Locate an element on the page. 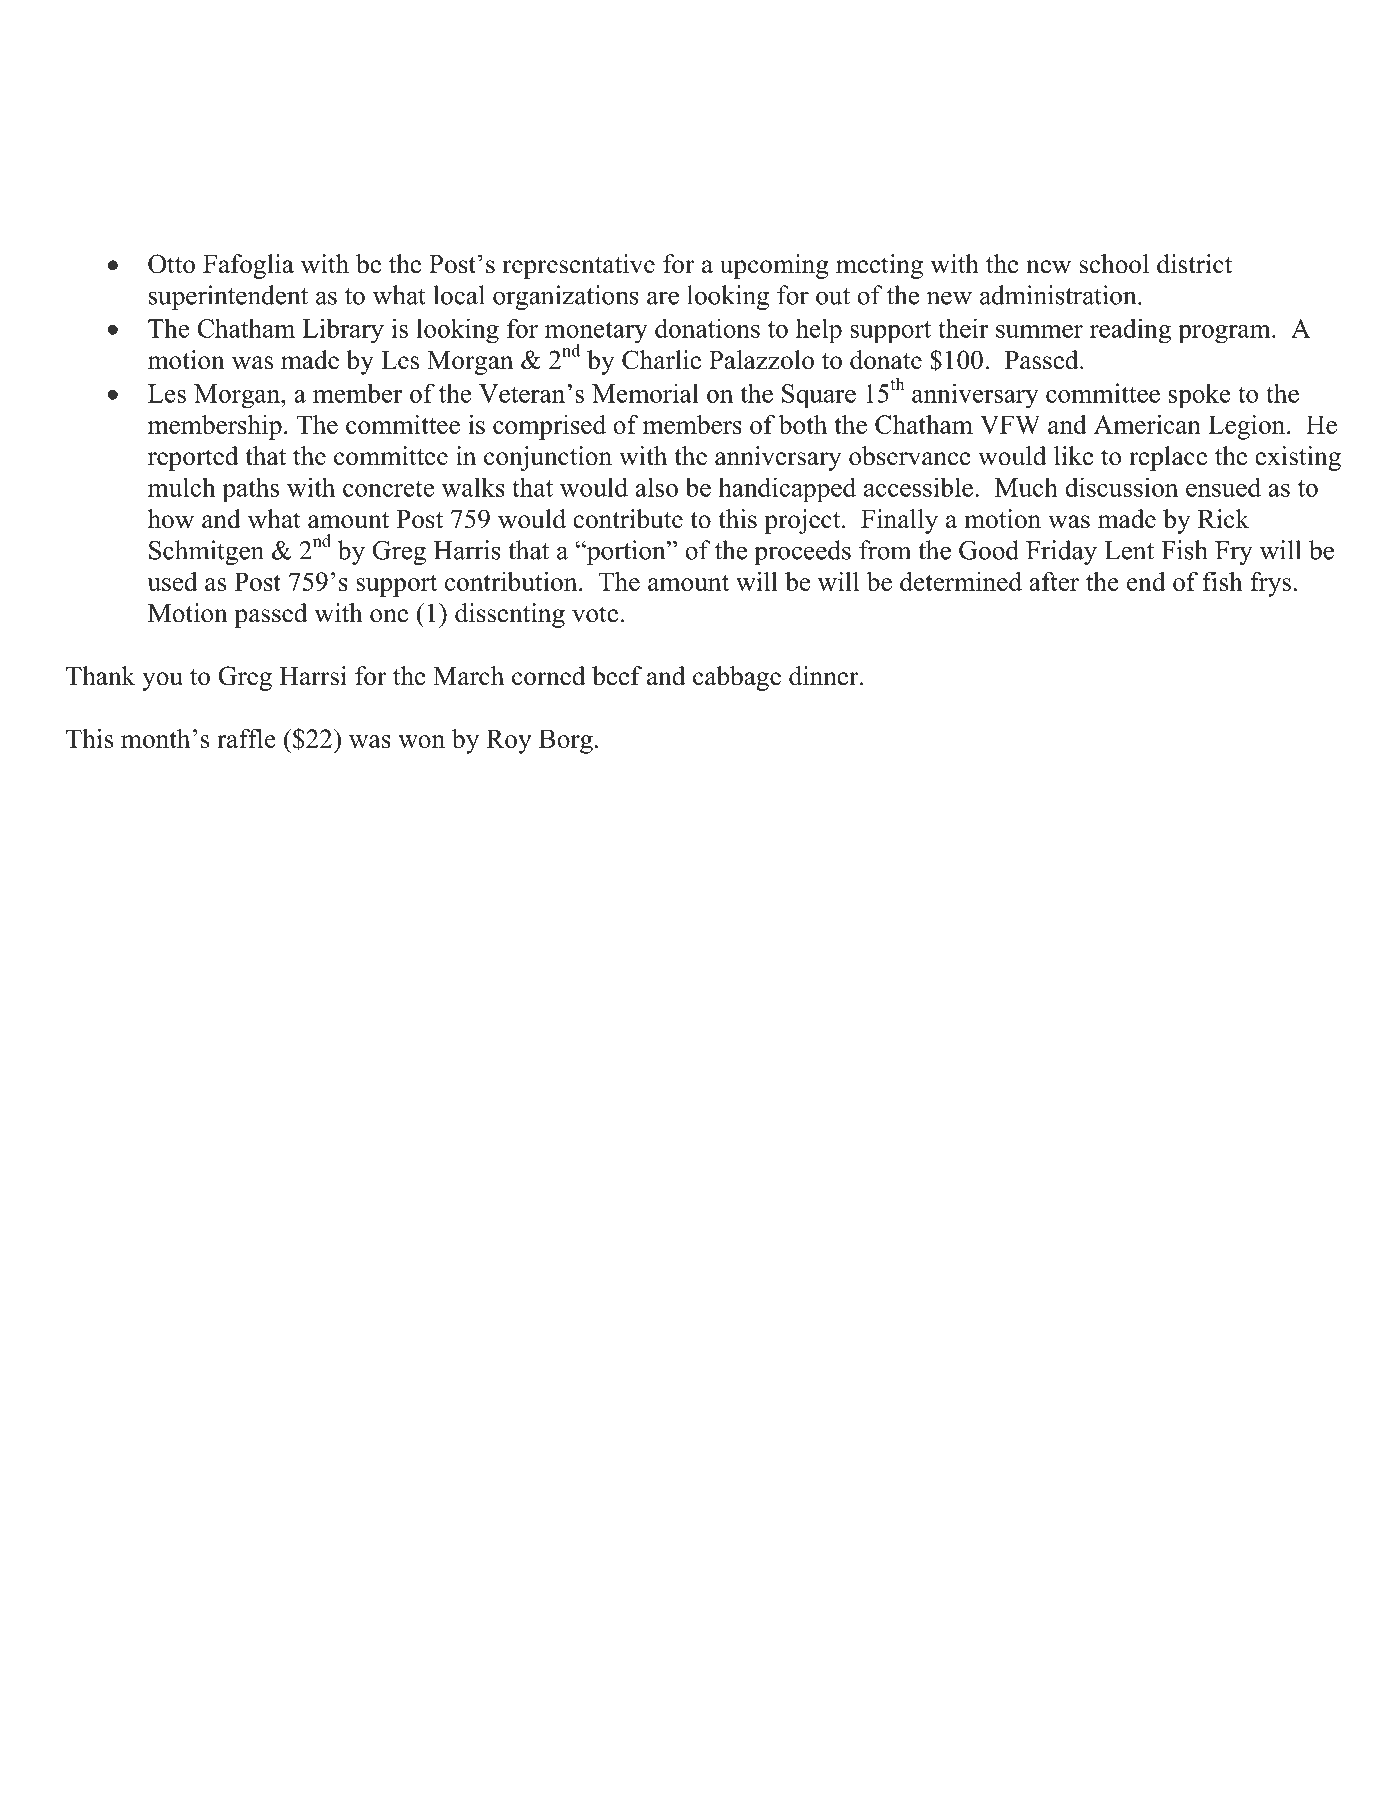 This image has height=1802, width=1392. superintendent is located at coordinates (228, 297).
